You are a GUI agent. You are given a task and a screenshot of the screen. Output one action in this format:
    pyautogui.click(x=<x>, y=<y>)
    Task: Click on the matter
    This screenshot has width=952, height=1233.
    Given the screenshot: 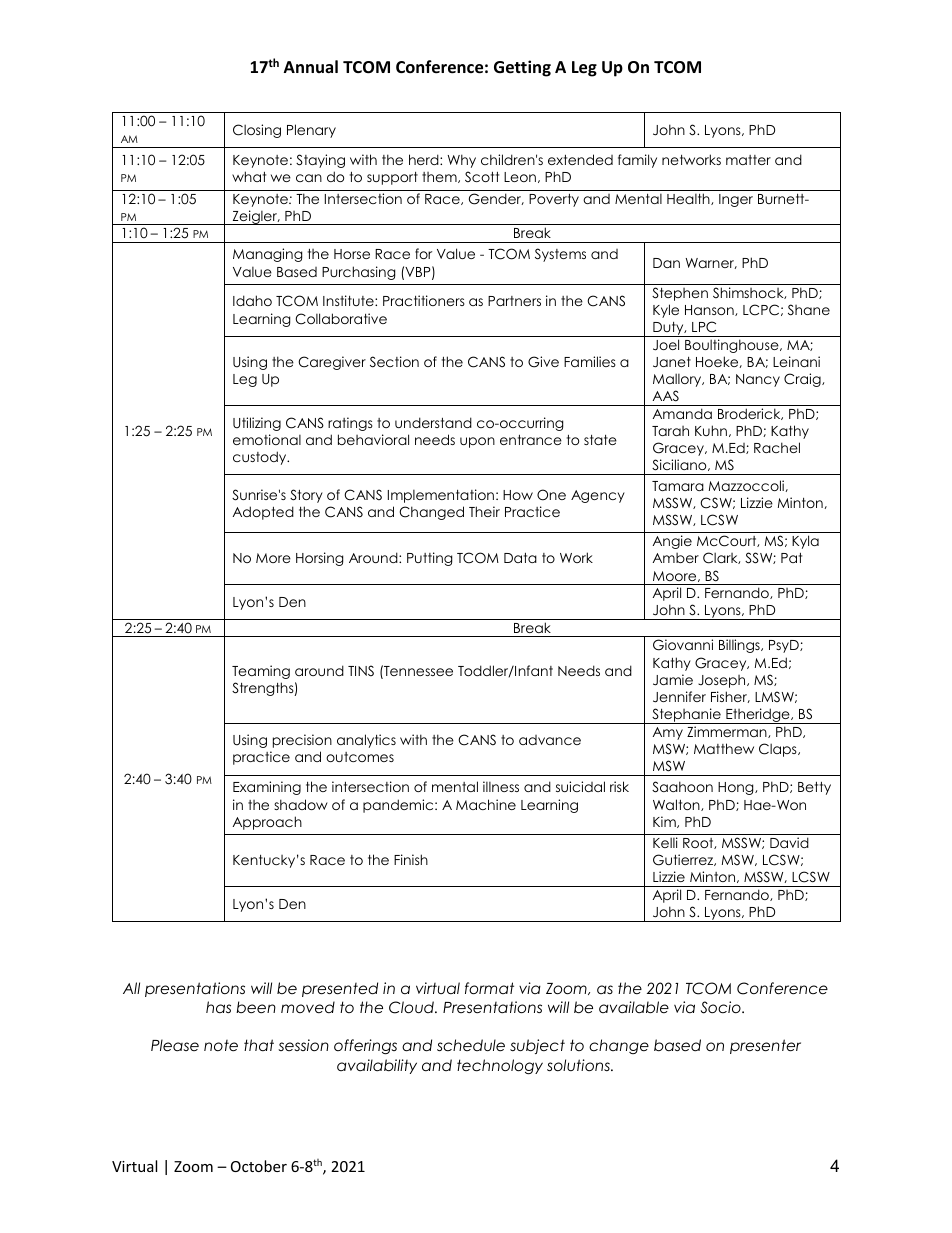 What is the action you would take?
    pyautogui.click(x=748, y=160)
